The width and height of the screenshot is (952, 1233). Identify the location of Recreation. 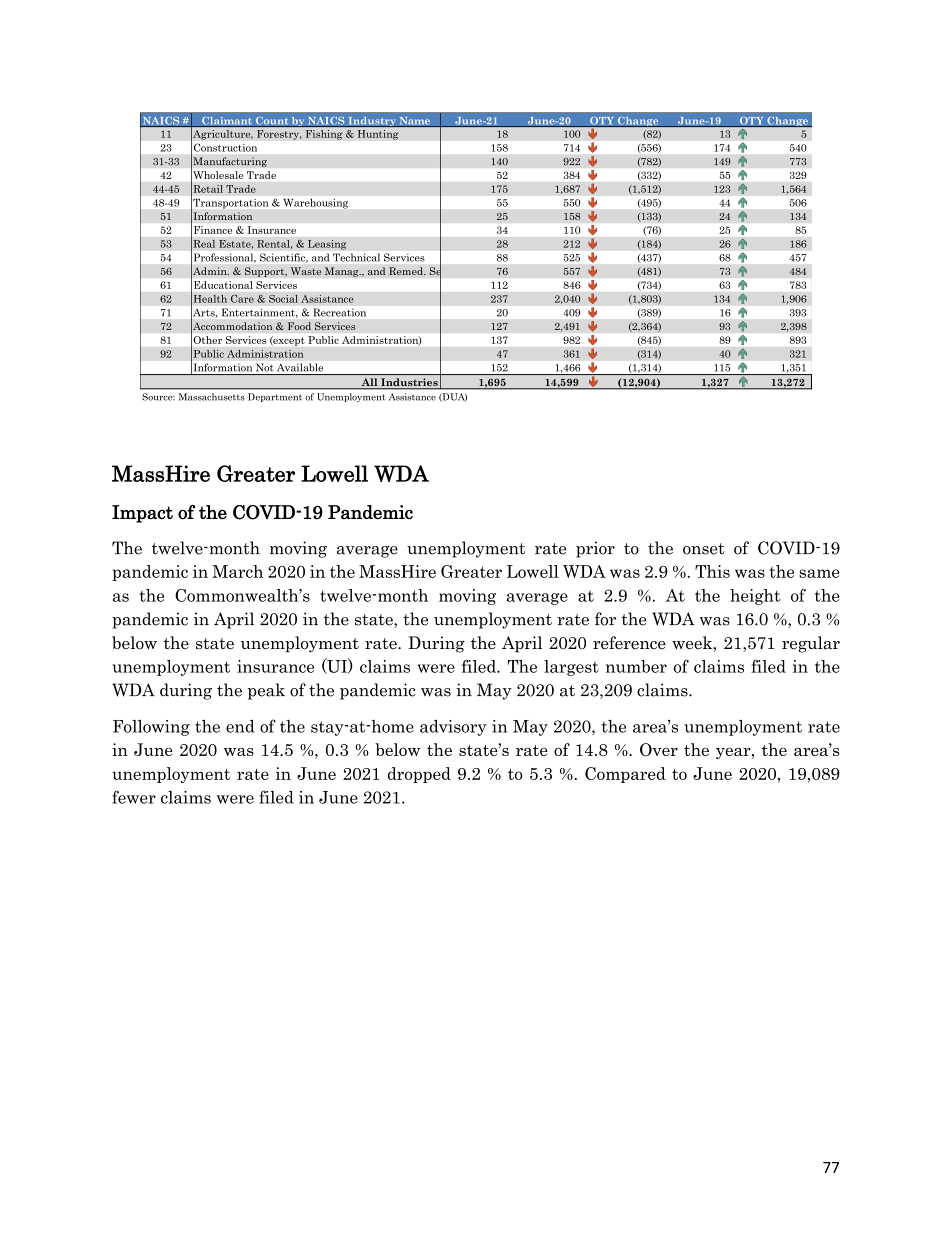
(340, 313).
